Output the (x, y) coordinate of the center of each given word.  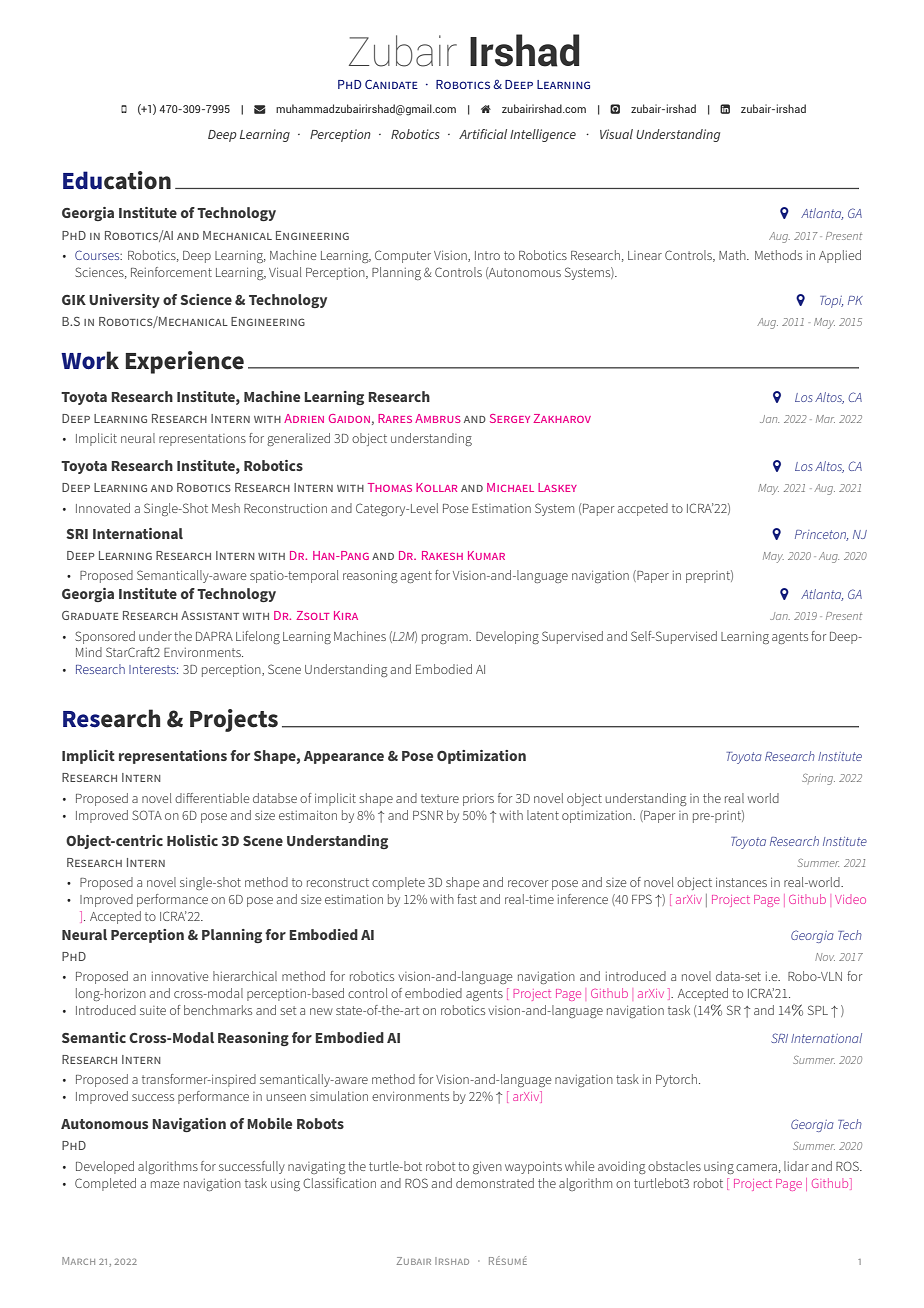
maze (165, 1184)
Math (733, 255)
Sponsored (105, 637)
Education (117, 180)
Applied (840, 256)
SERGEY (510, 418)
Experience (184, 362)
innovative (180, 976)
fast (467, 899)
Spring (818, 779)
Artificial (483, 134)
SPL (818, 1010)
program (446, 639)
